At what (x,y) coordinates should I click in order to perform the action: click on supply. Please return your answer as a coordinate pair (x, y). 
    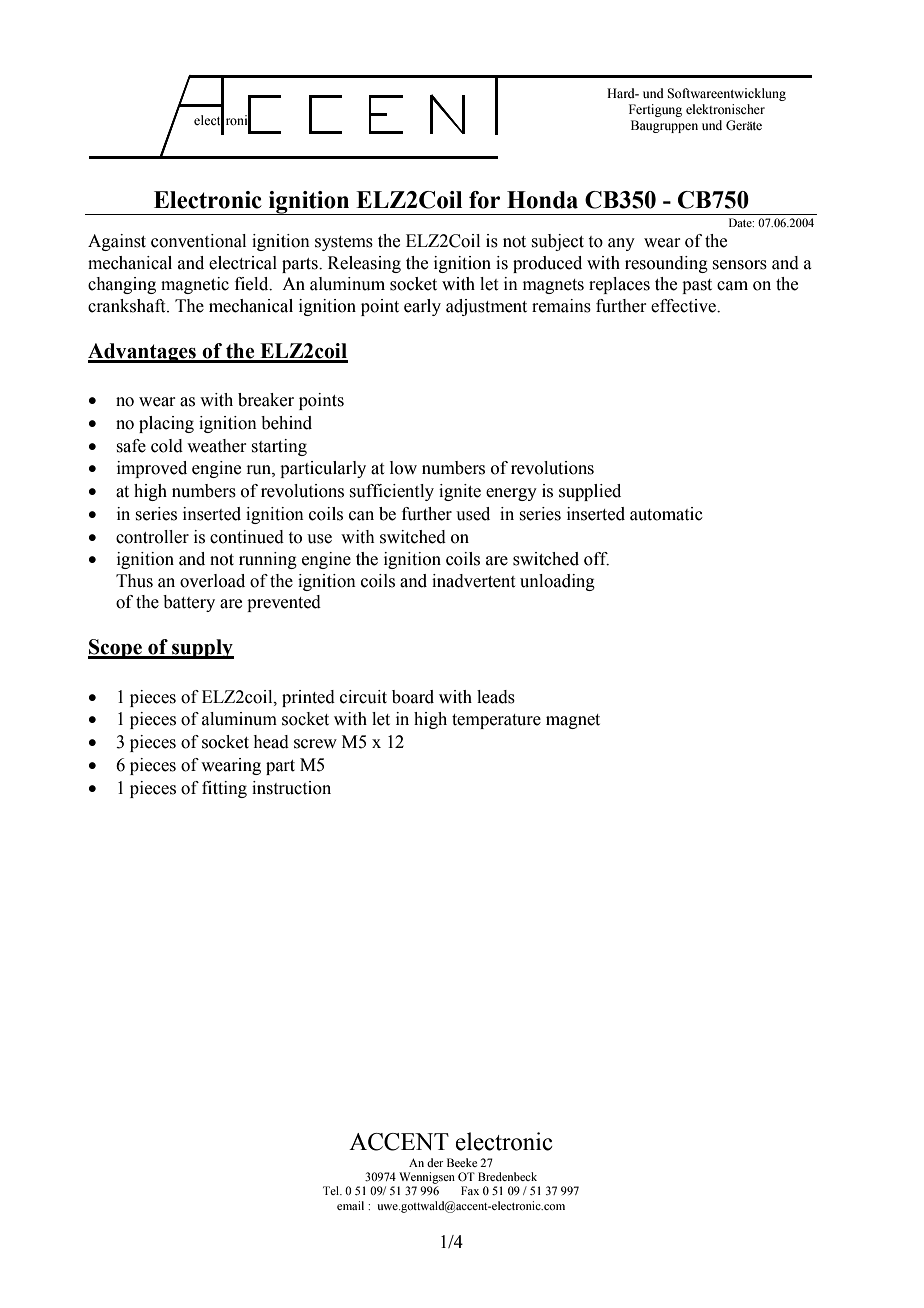
    Looking at the image, I should click on (202, 649).
